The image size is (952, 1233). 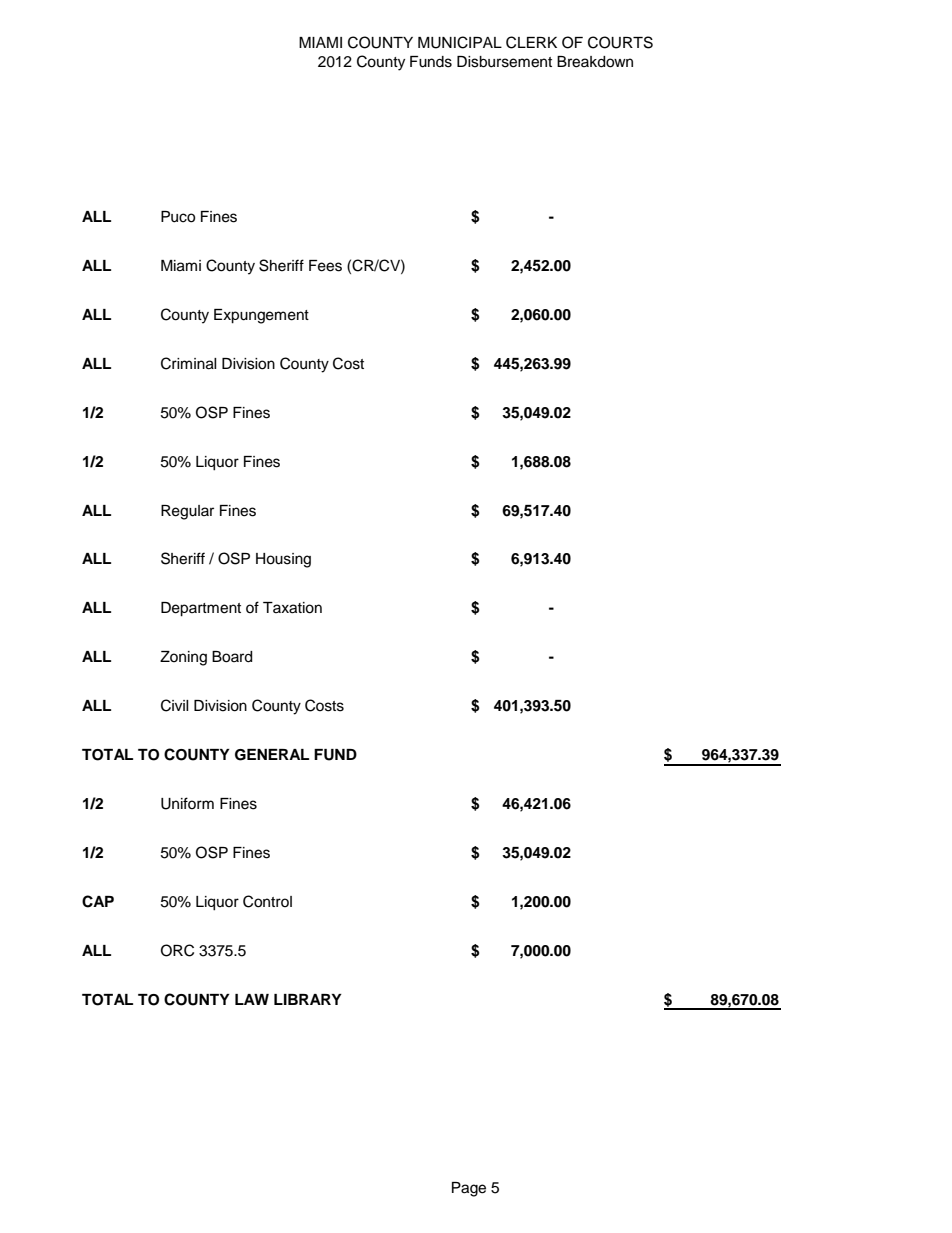 What do you see at coordinates (252, 999) in the document?
I see `LAW` at bounding box center [252, 999].
